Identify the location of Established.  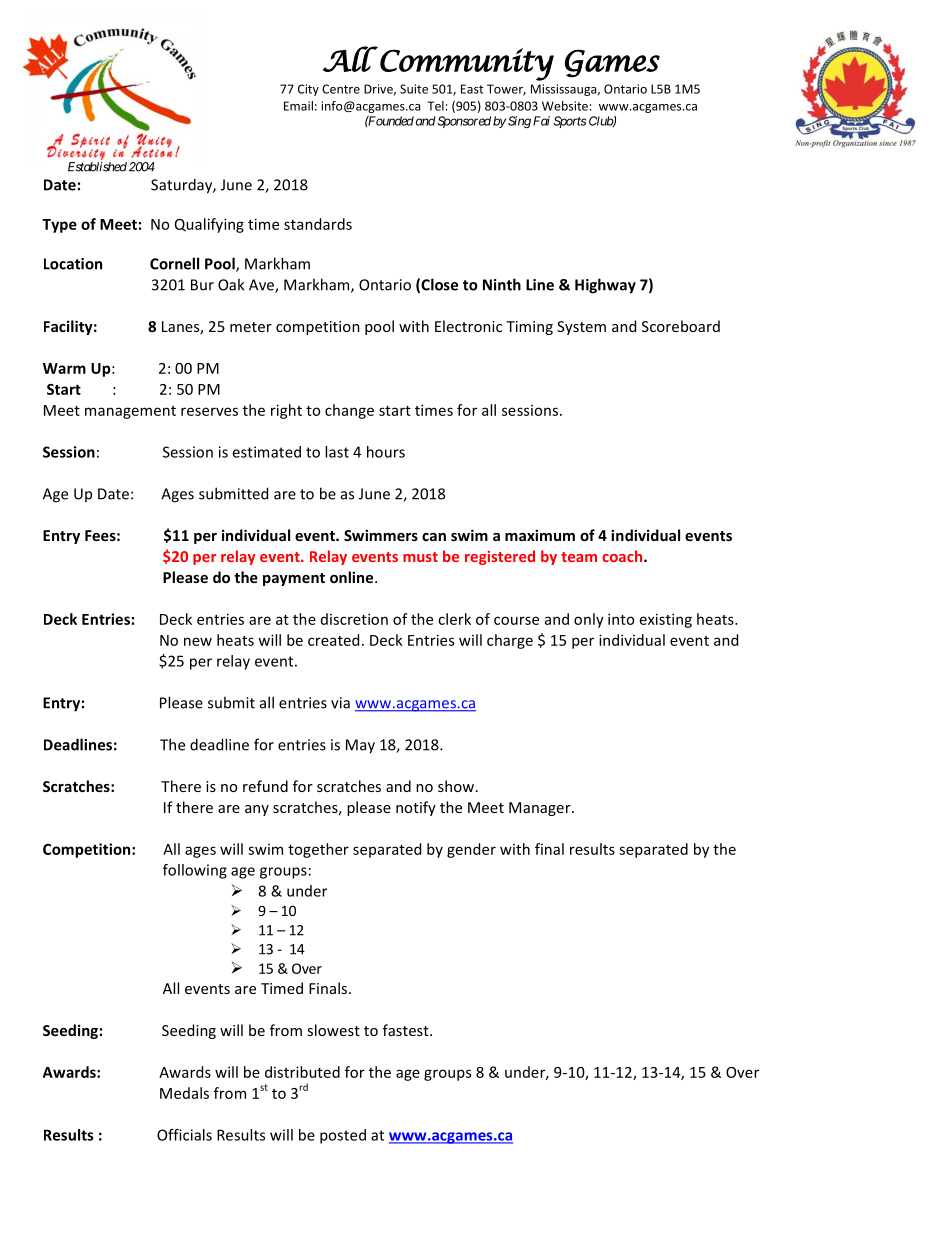
(97, 167).
